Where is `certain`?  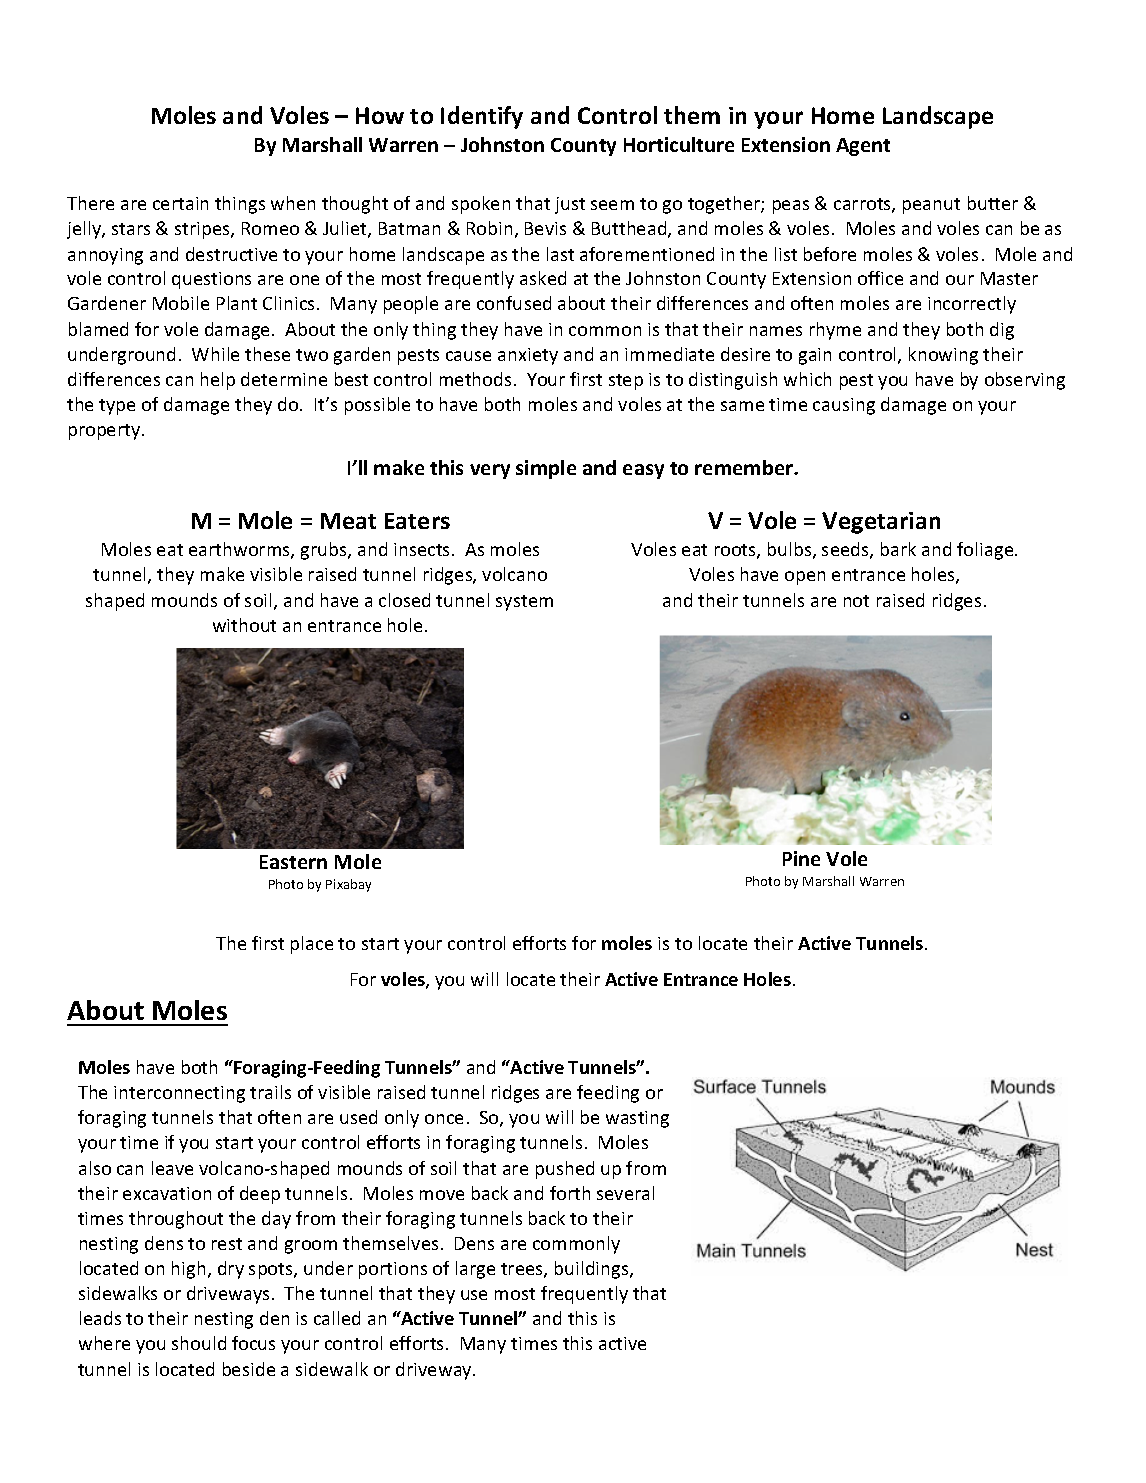 certain is located at coordinates (180, 203).
